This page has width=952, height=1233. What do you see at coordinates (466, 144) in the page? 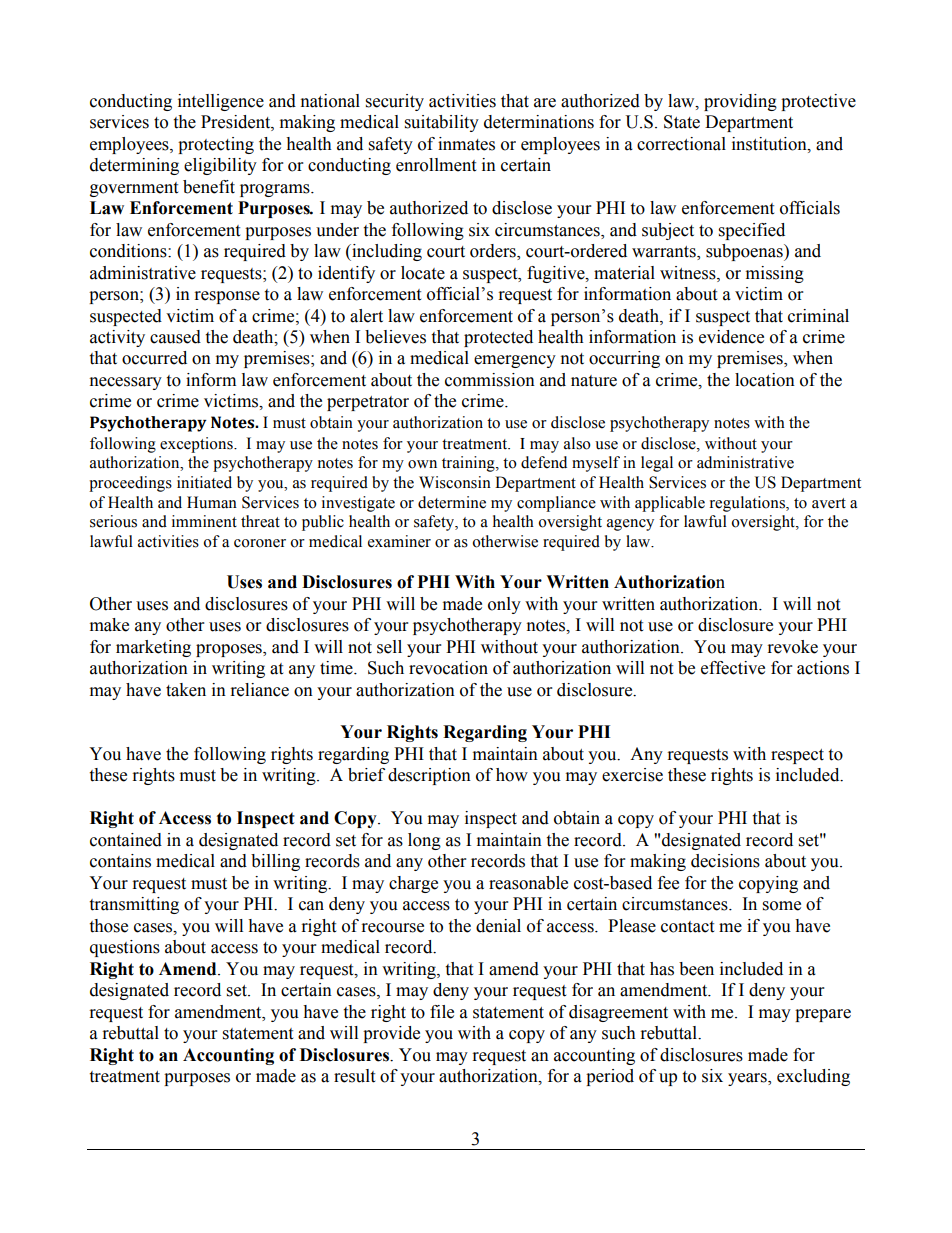
I see `inmates` at bounding box center [466, 144].
